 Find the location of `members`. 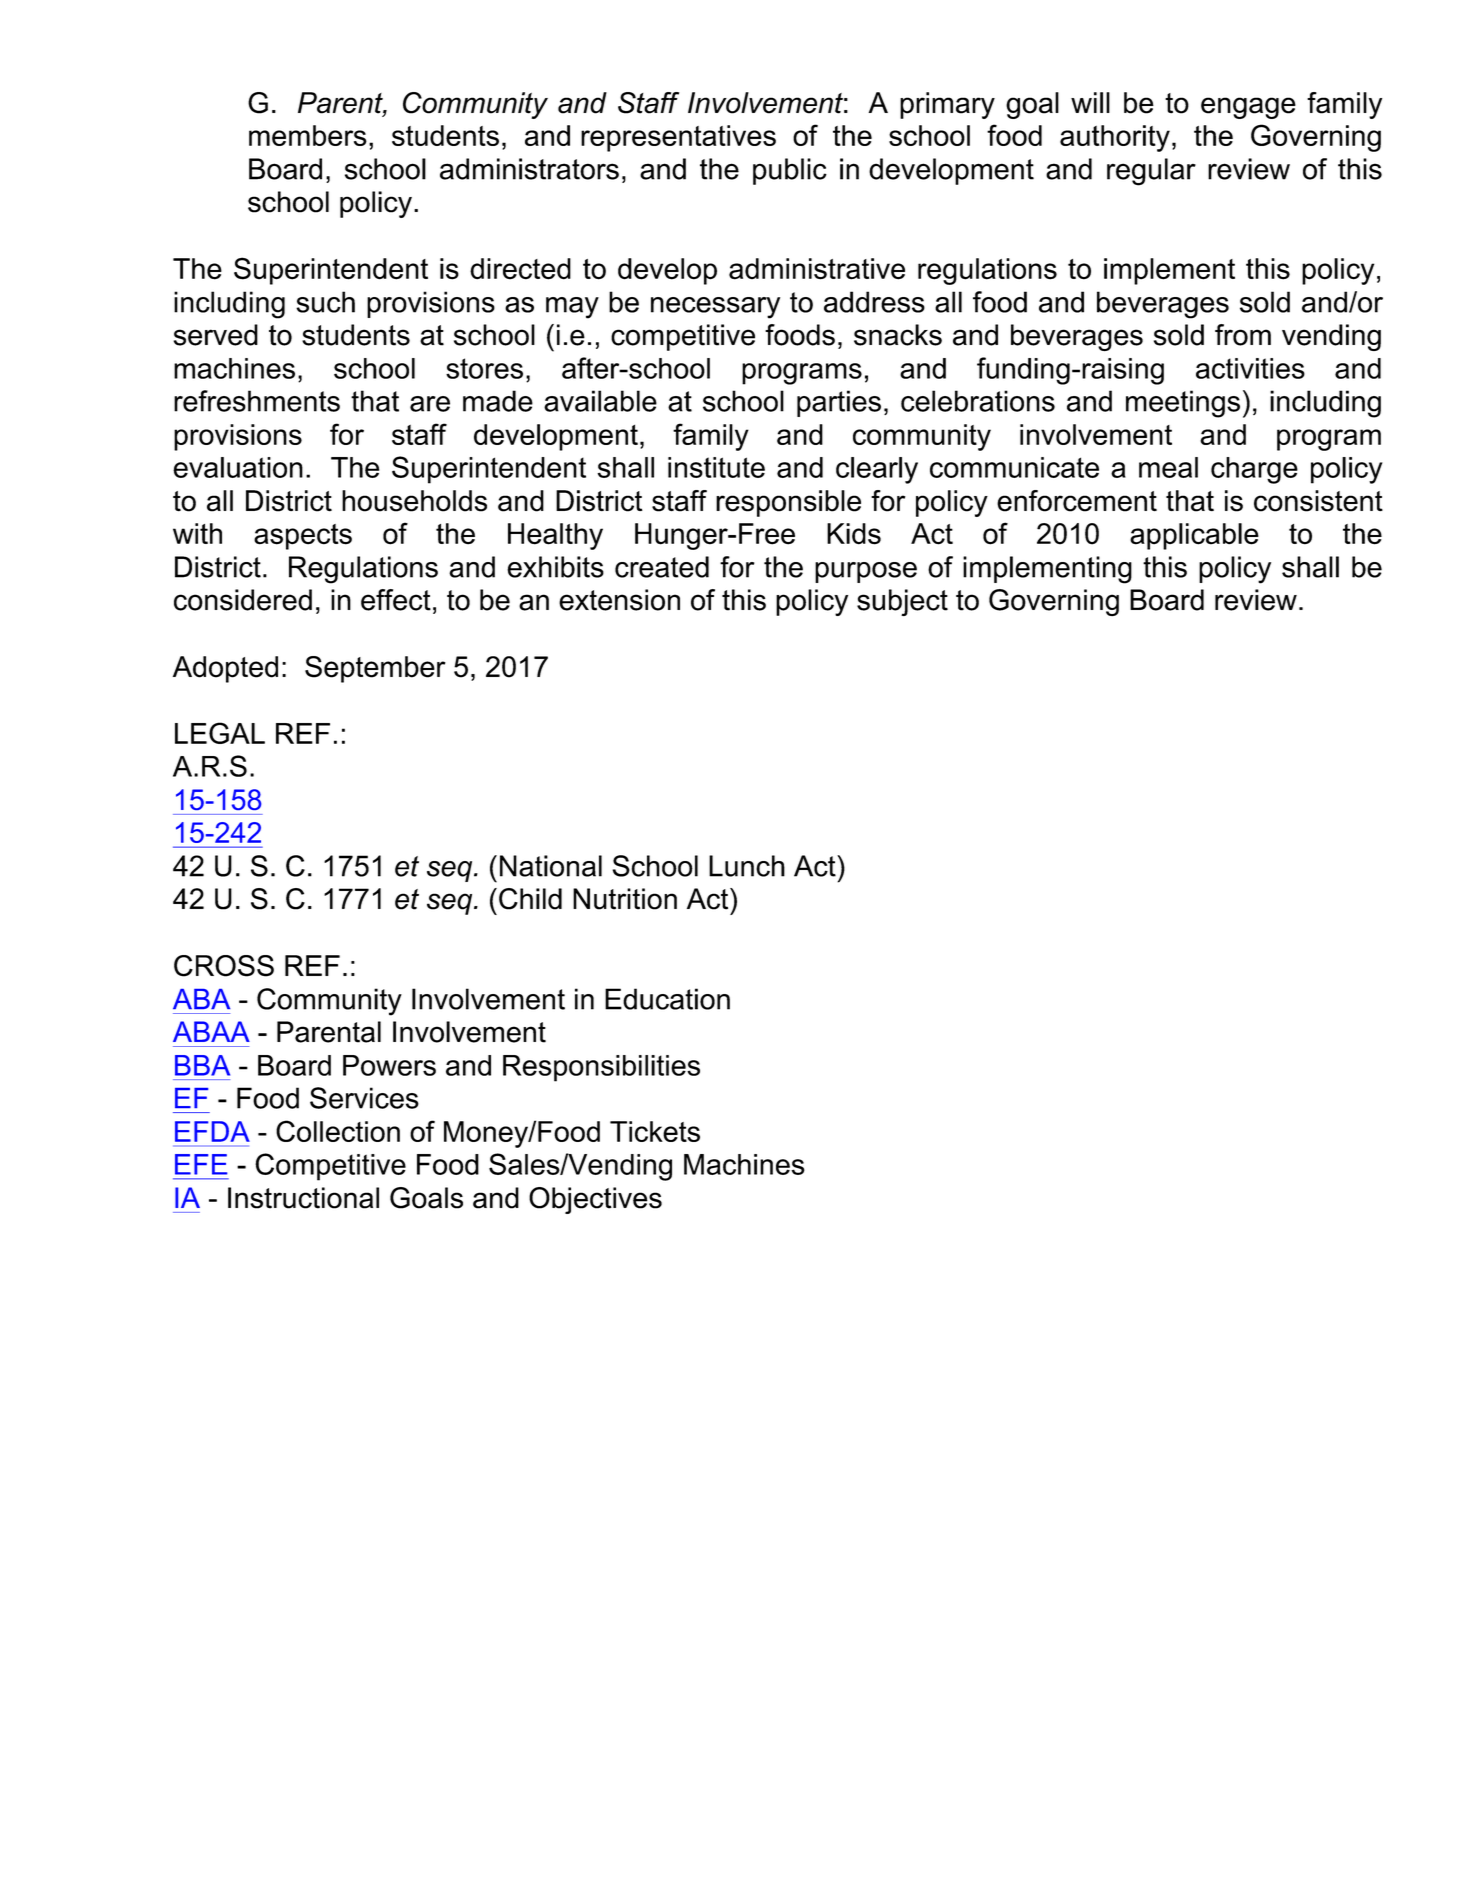

members is located at coordinates (308, 135).
